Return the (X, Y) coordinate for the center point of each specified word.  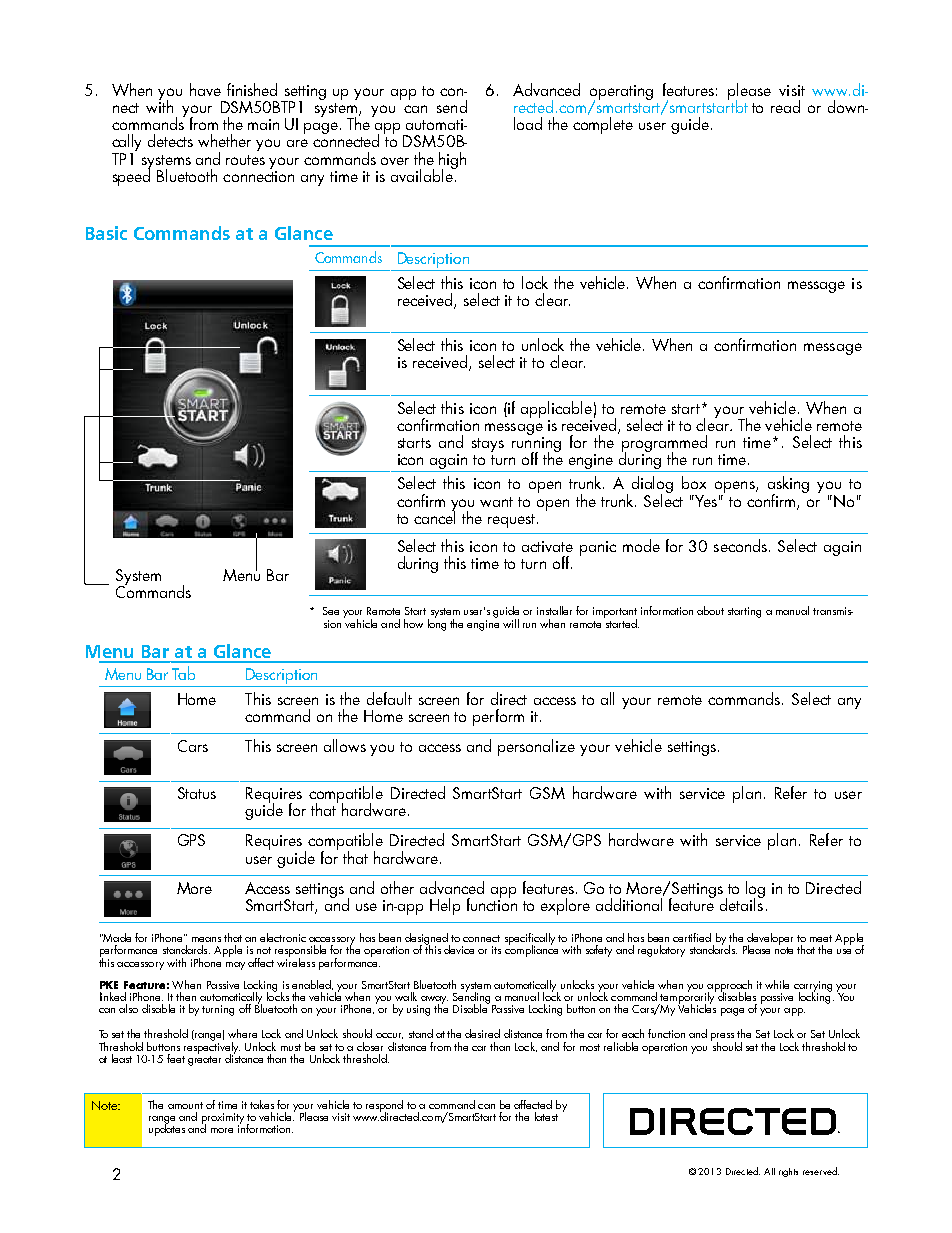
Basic (106, 233)
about (710, 610)
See (331, 611)
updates (167, 1129)
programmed (664, 444)
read (785, 106)
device (459, 949)
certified (692, 937)
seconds (740, 545)
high (452, 161)
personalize (536, 747)
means (206, 939)
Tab (183, 673)
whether (224, 140)
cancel (434, 516)
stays (488, 445)
